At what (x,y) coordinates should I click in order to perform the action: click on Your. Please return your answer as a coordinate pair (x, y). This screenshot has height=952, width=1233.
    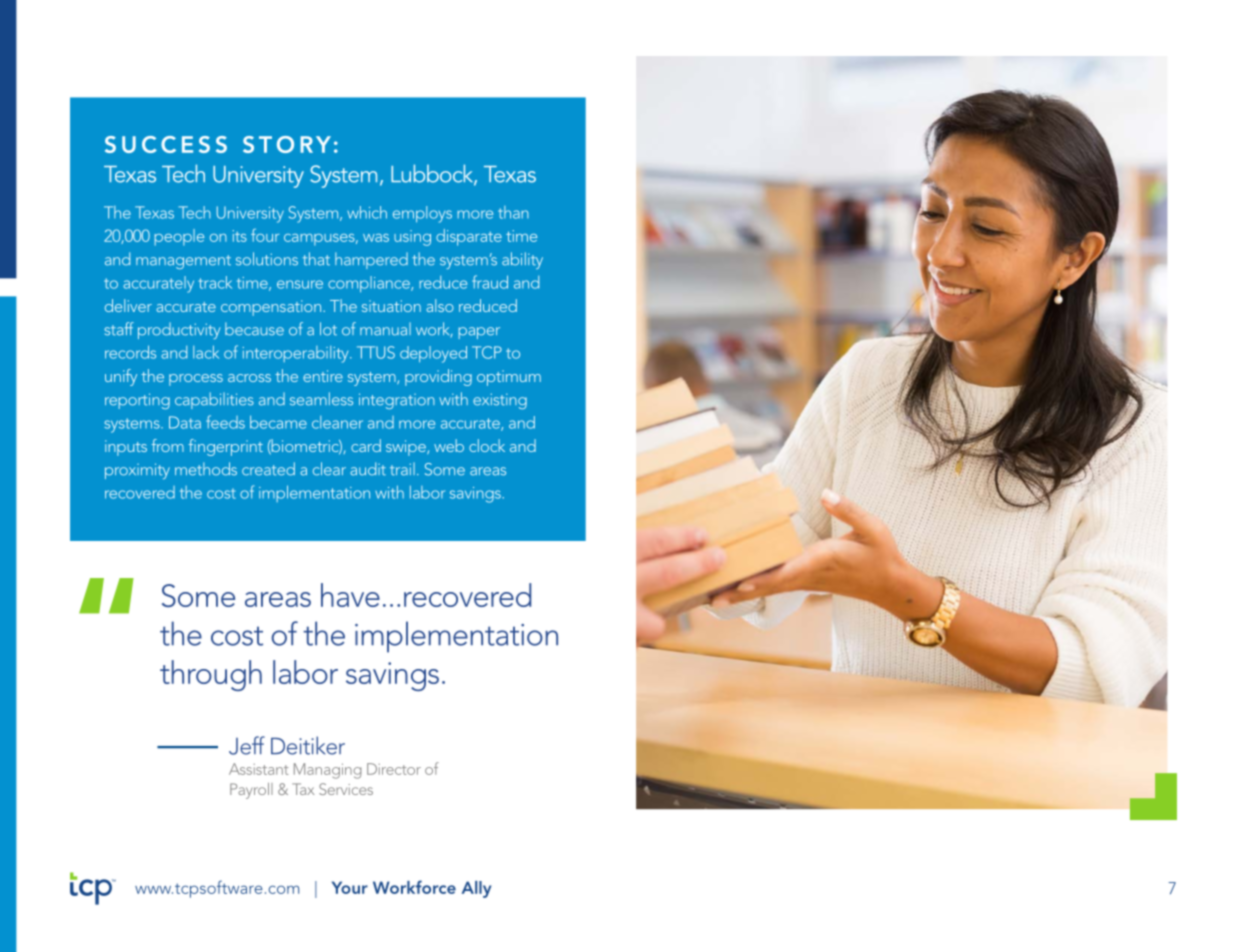
    Looking at the image, I should click on (350, 887).
